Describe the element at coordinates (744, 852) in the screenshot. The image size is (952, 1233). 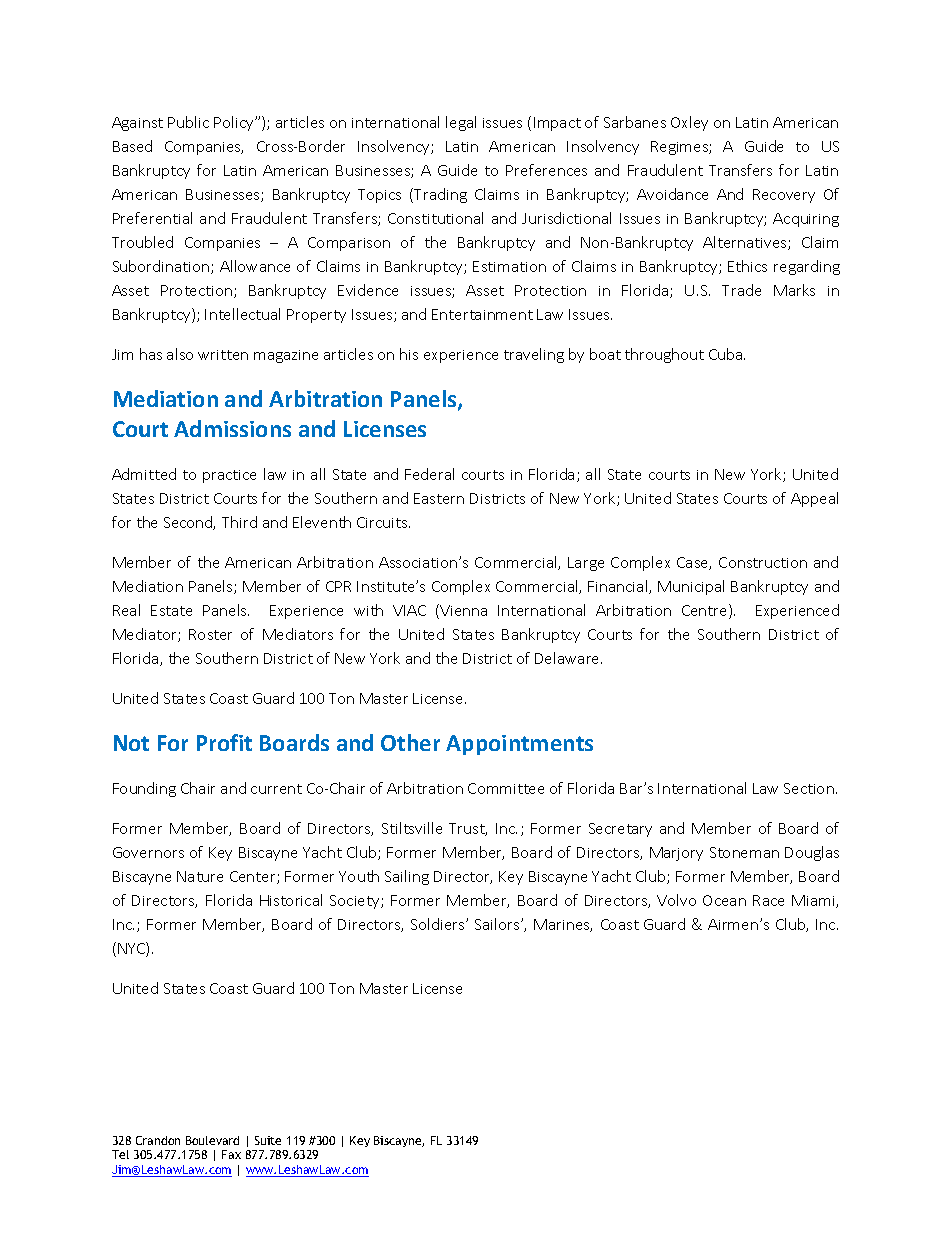
I see `Stoneman` at that location.
